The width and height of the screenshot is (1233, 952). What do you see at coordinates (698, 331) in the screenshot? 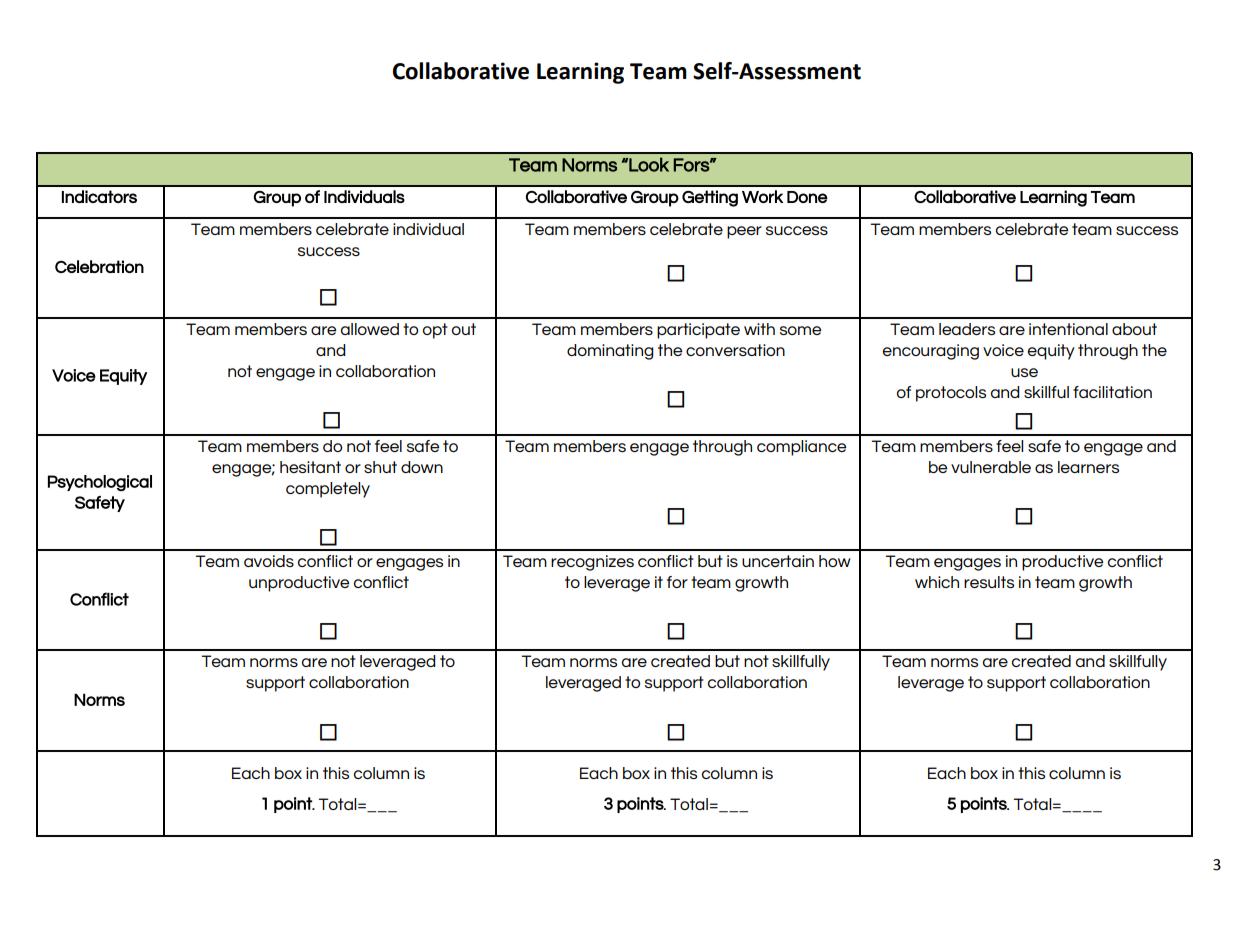
I see `participate` at bounding box center [698, 331].
